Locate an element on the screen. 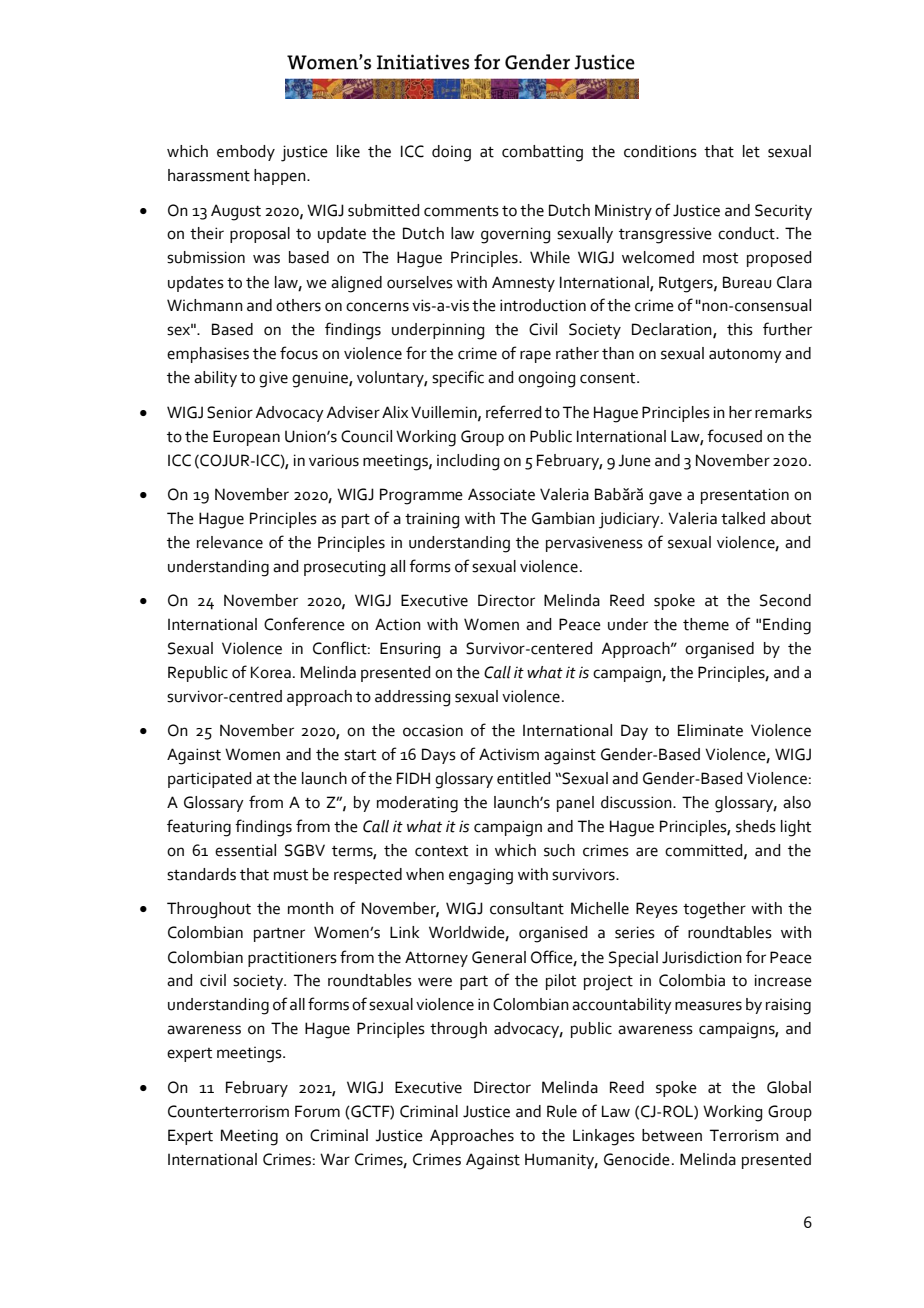 The height and width of the screenshot is (1308, 924). Korea is located at coordinates (271, 672).
